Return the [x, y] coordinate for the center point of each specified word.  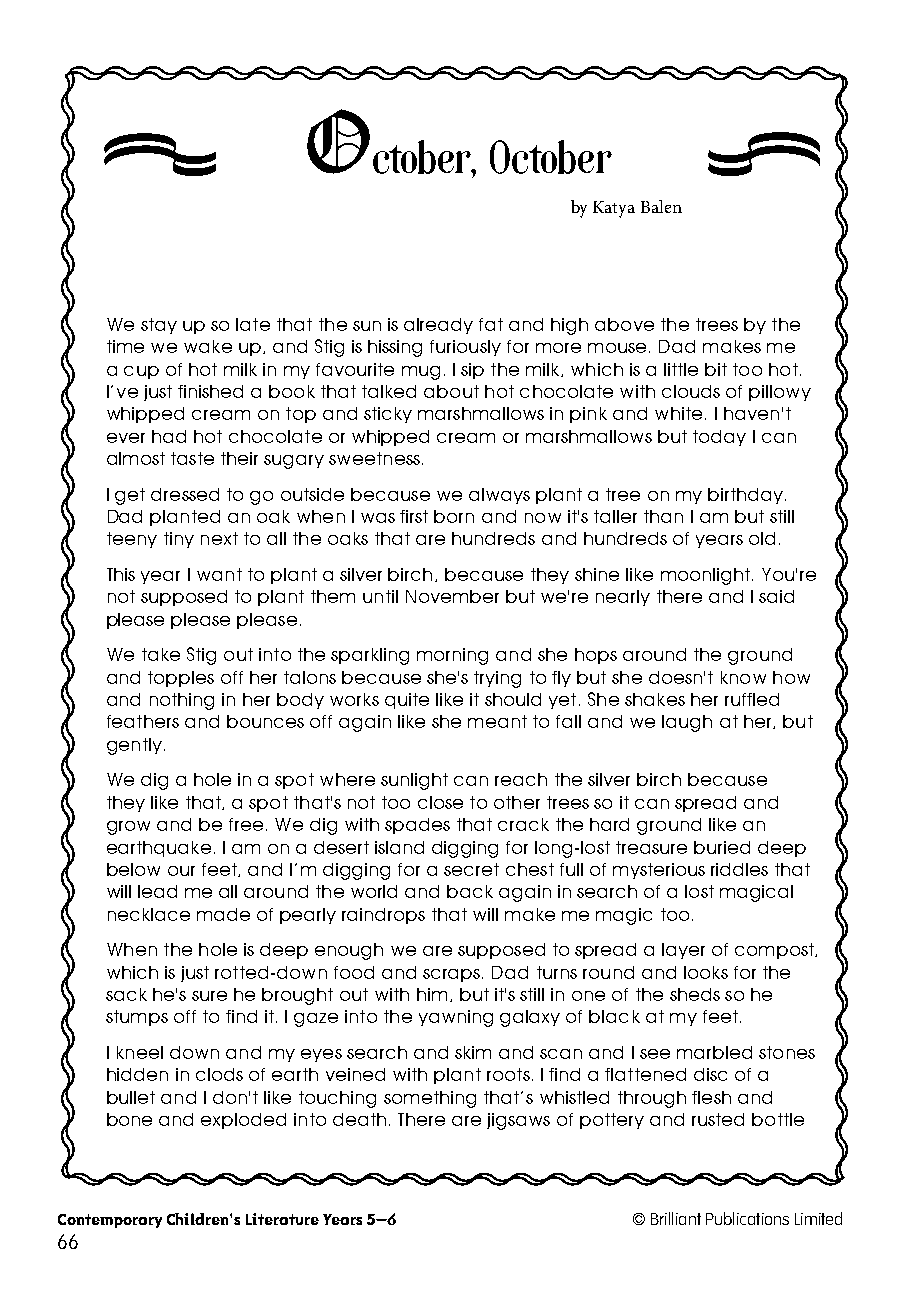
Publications [747, 1218]
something [430, 1099]
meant [497, 721]
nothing [182, 701]
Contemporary [110, 1221]
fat [491, 324]
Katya [614, 209]
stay [159, 326]
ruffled [752, 699]
